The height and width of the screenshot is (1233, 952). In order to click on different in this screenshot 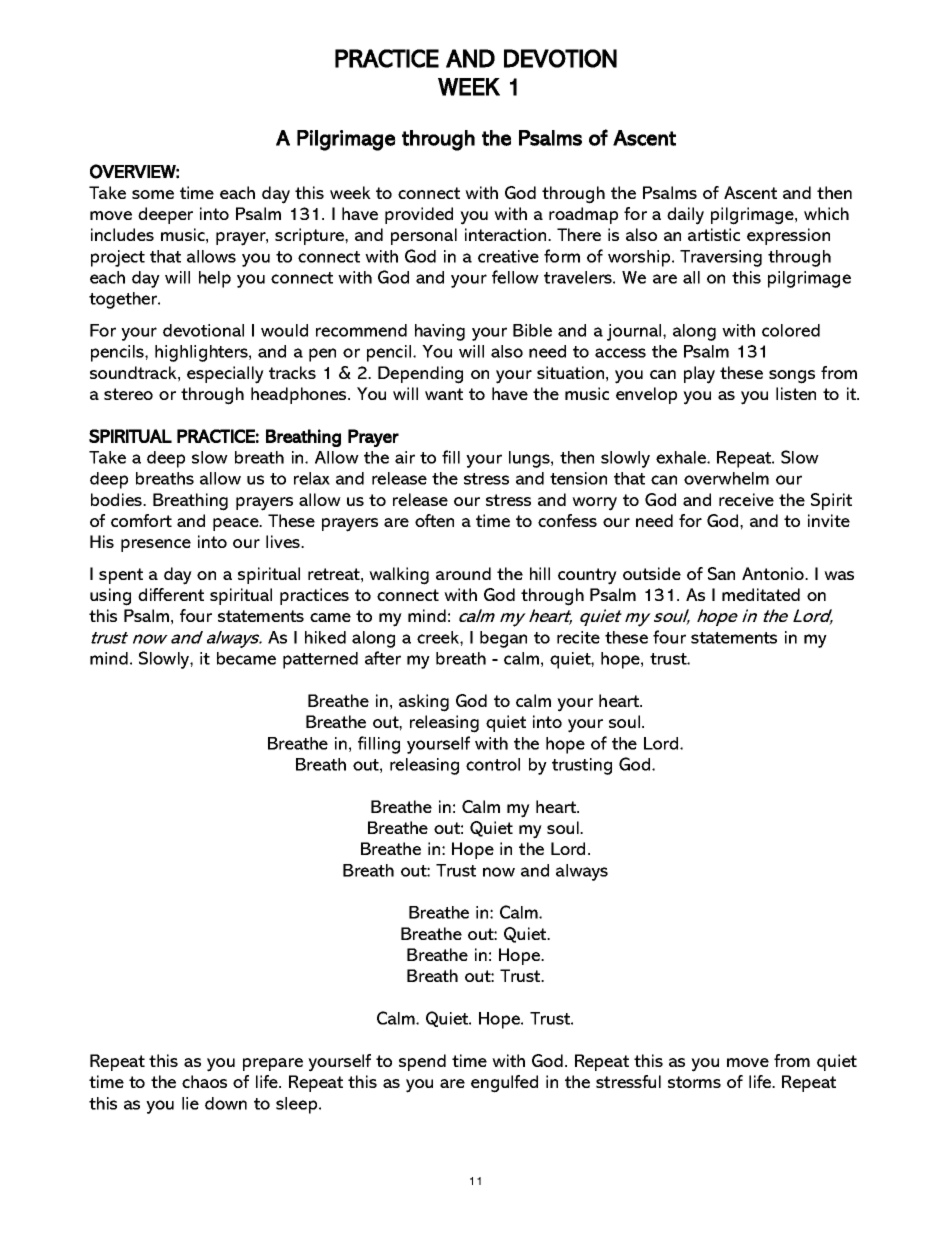, I will do `click(171, 594)`.
